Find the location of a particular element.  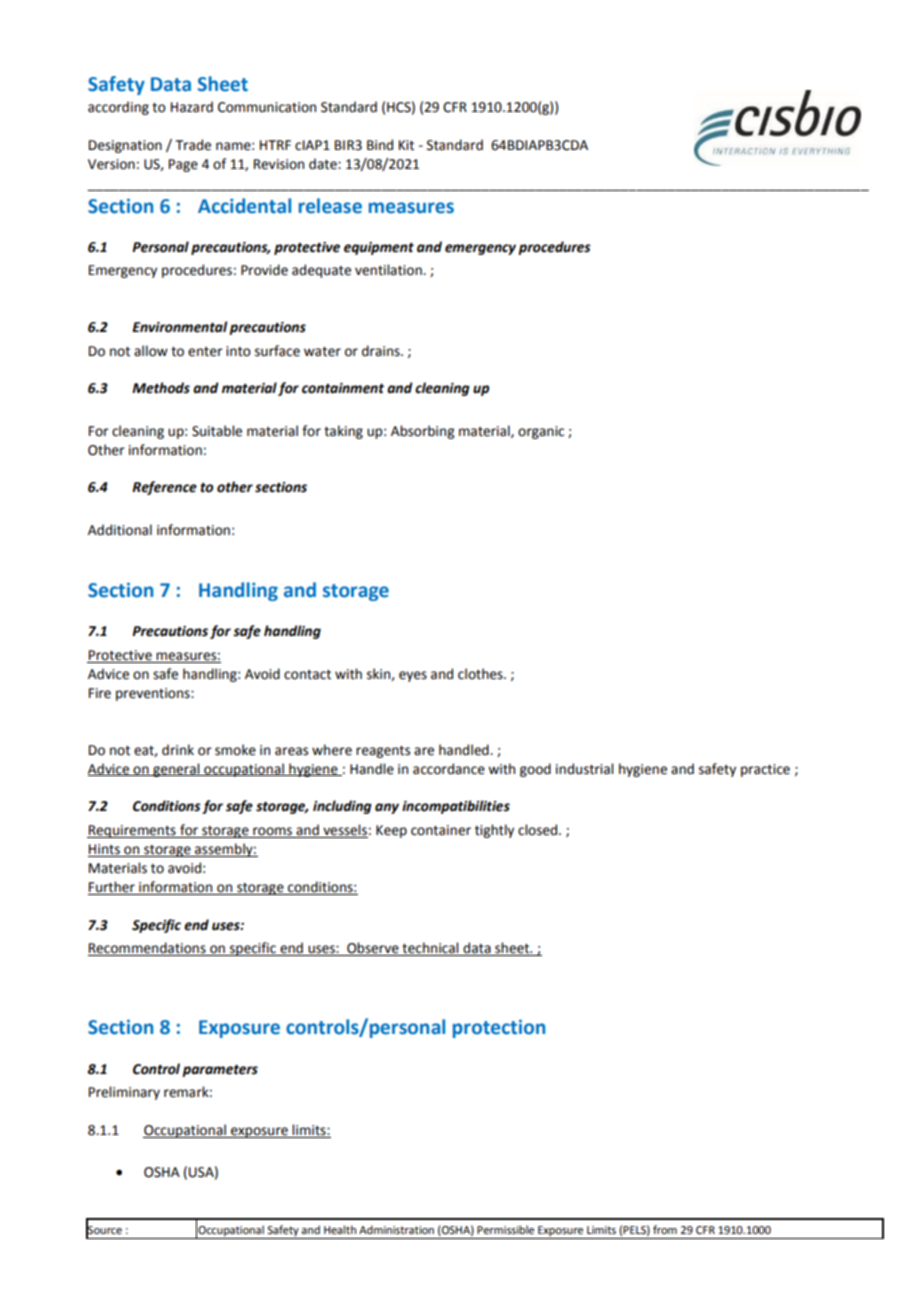

Kit is located at coordinates (406, 145).
